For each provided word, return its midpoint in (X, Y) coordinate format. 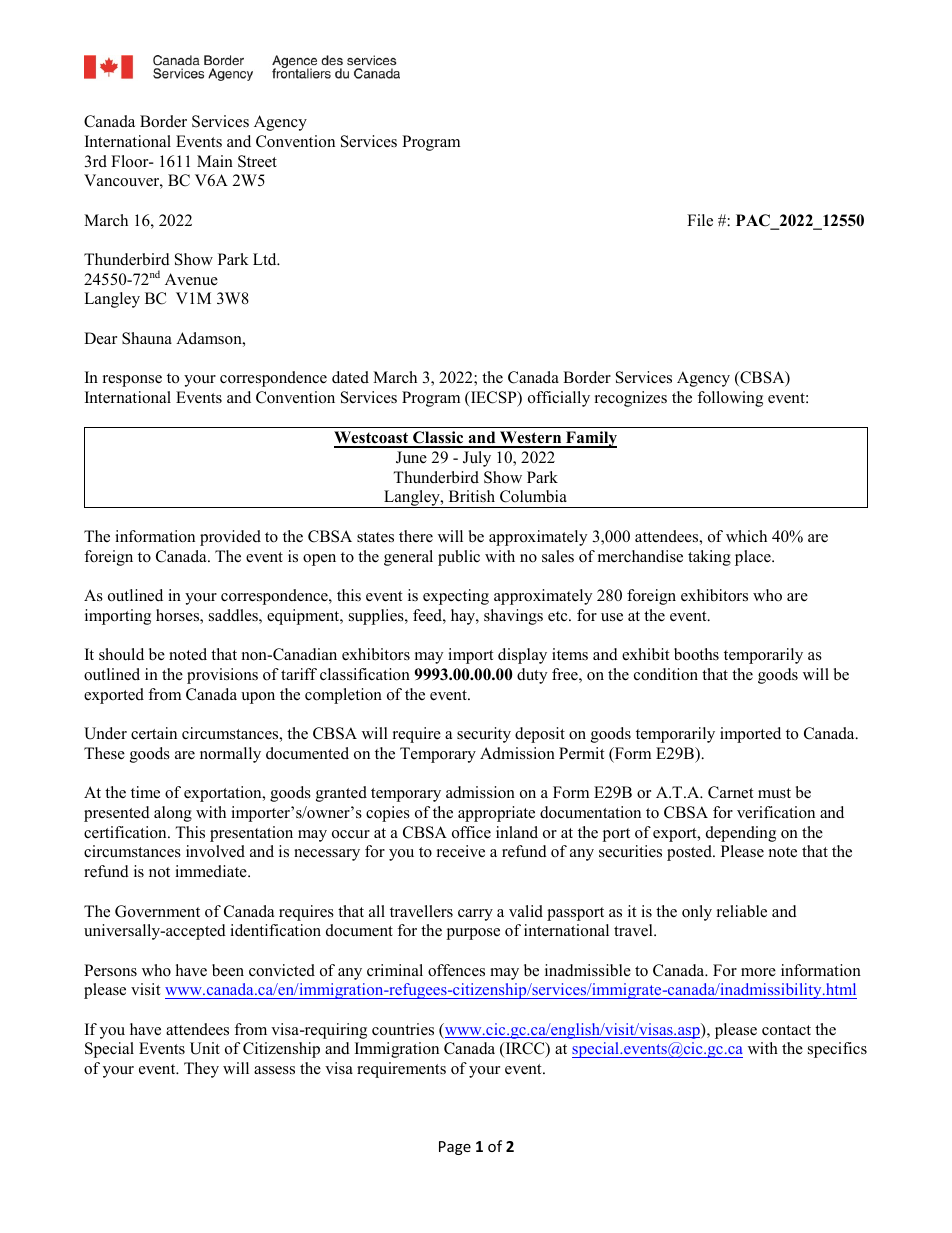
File (700, 220)
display (522, 656)
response (132, 381)
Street (257, 161)
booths (696, 654)
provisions (222, 676)
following (730, 399)
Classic (438, 439)
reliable (742, 911)
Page (455, 1148)
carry (475, 915)
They (201, 1070)
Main (215, 161)
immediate (212, 871)
